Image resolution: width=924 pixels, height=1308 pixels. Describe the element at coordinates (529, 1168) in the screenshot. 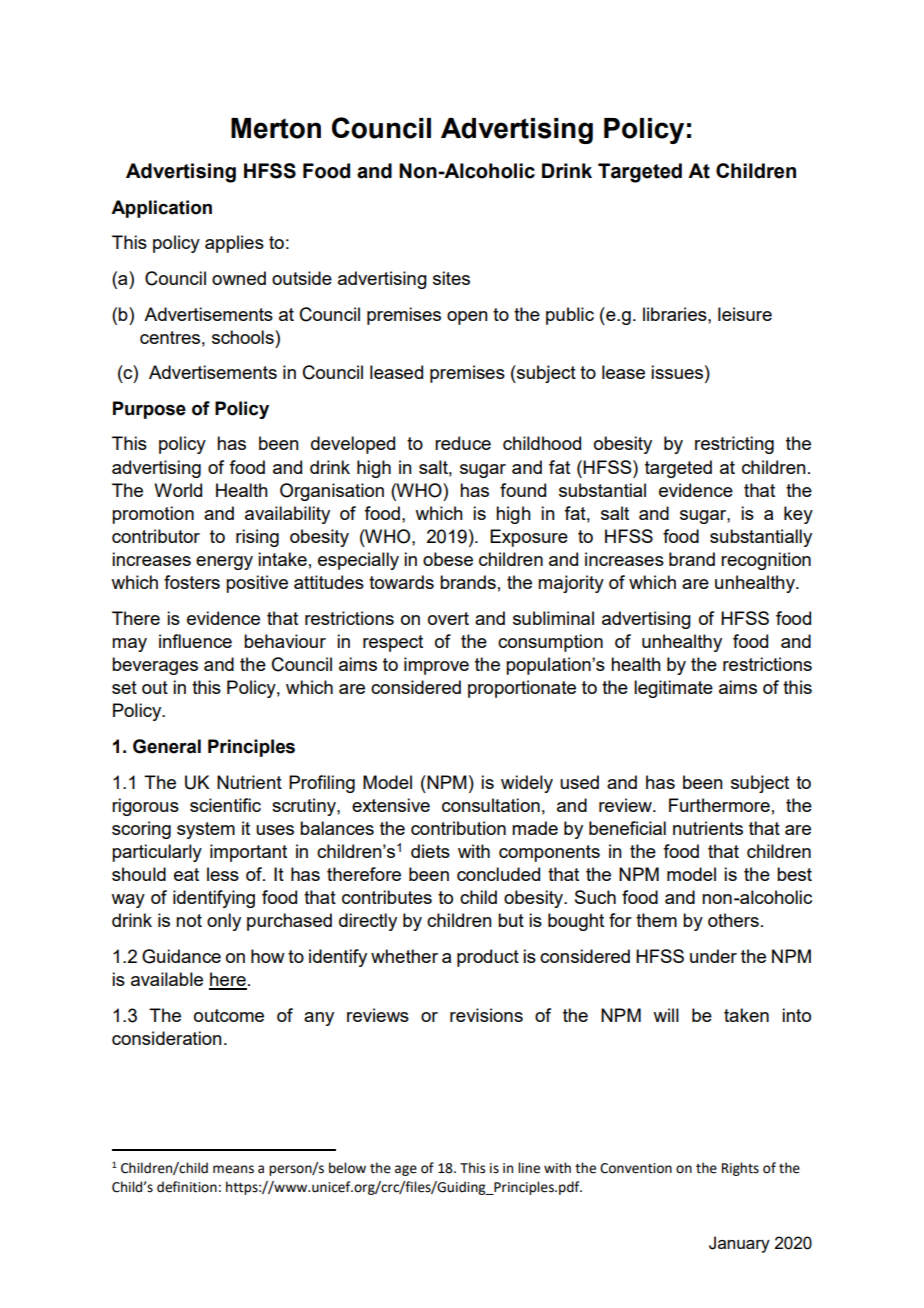

I see `line` at that location.
